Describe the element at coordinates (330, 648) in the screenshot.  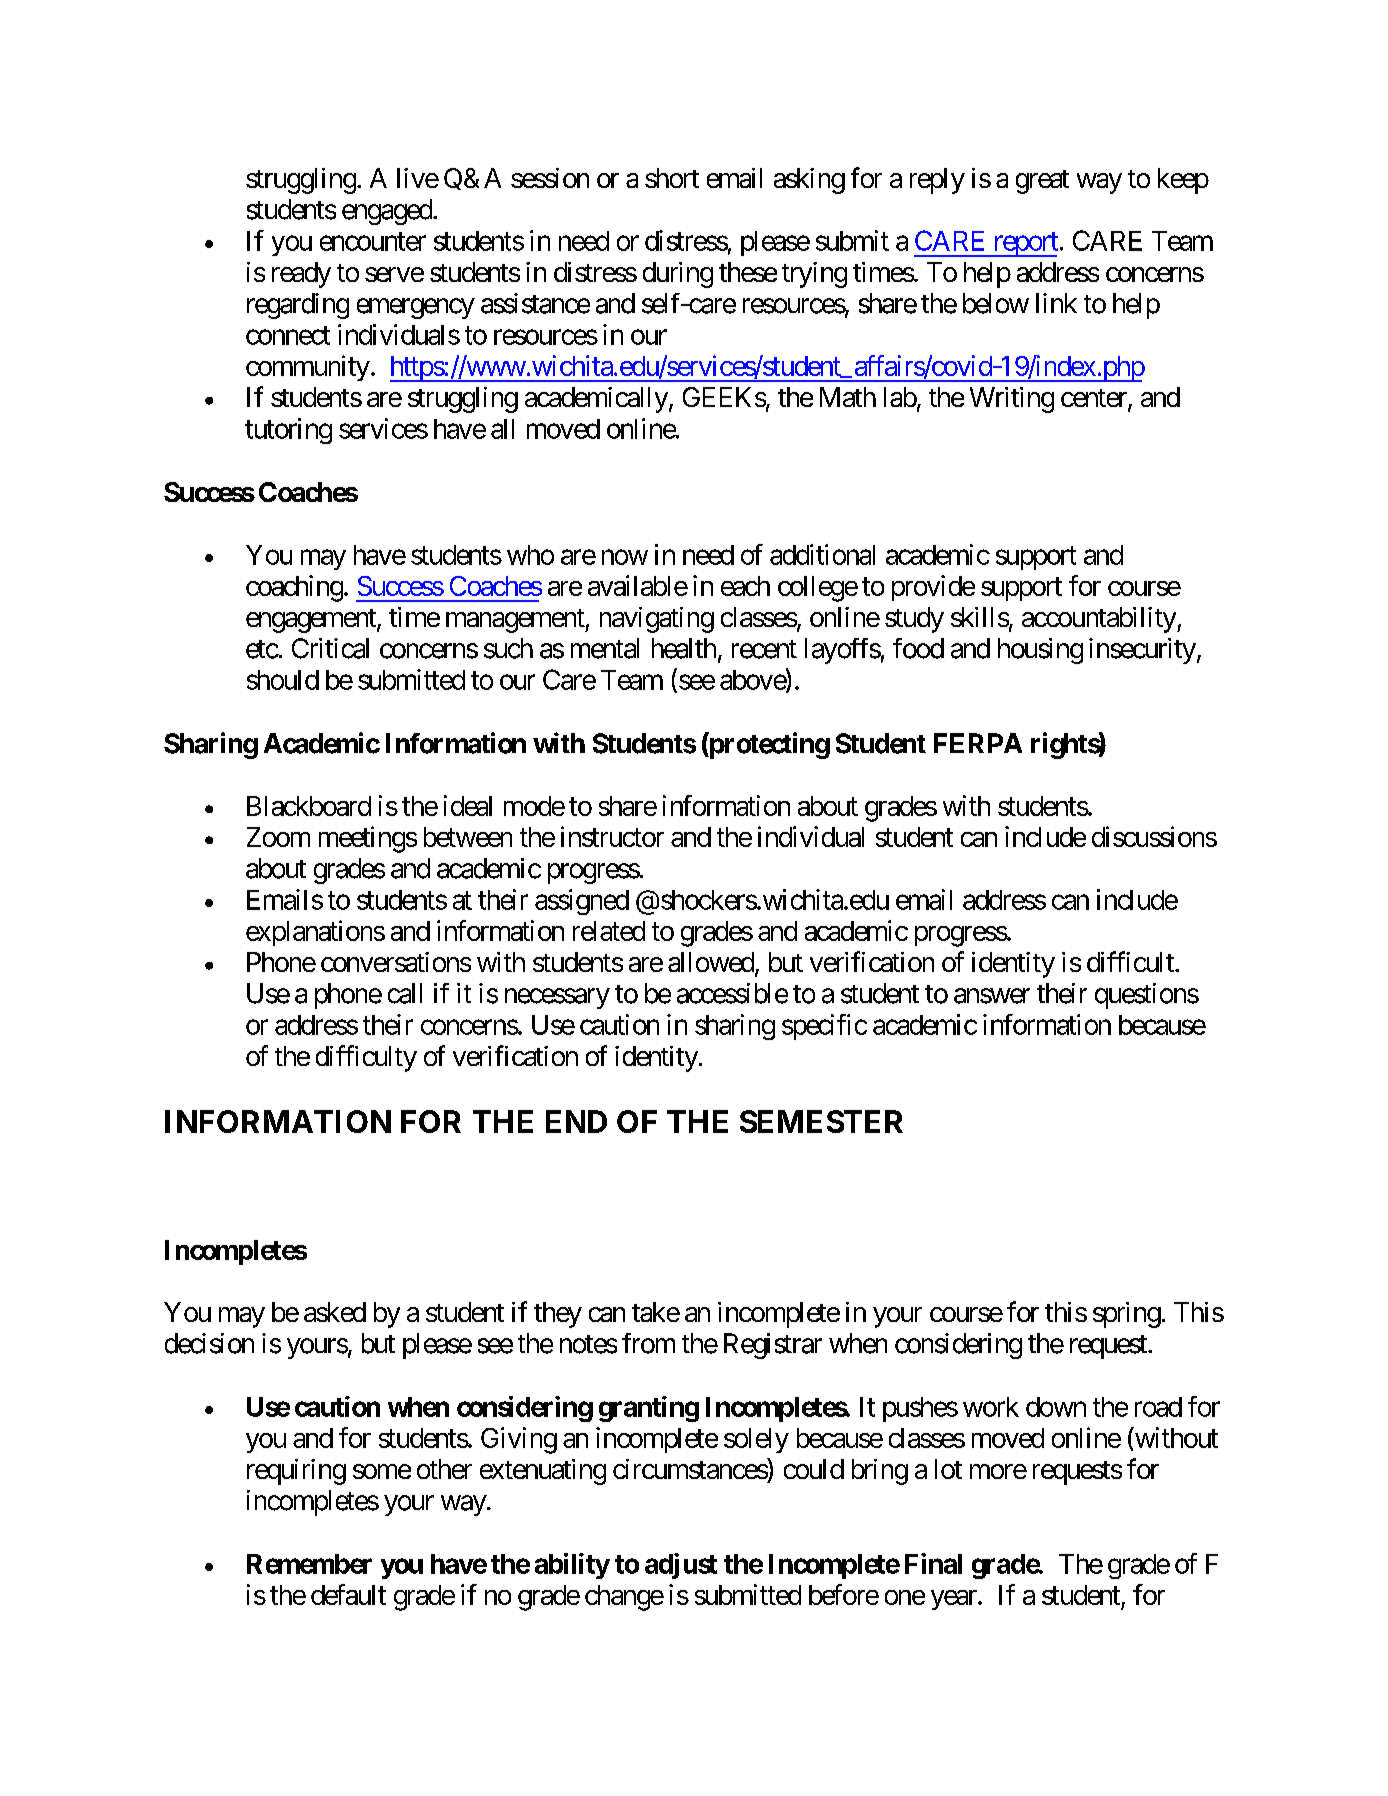
I see `Critical` at that location.
